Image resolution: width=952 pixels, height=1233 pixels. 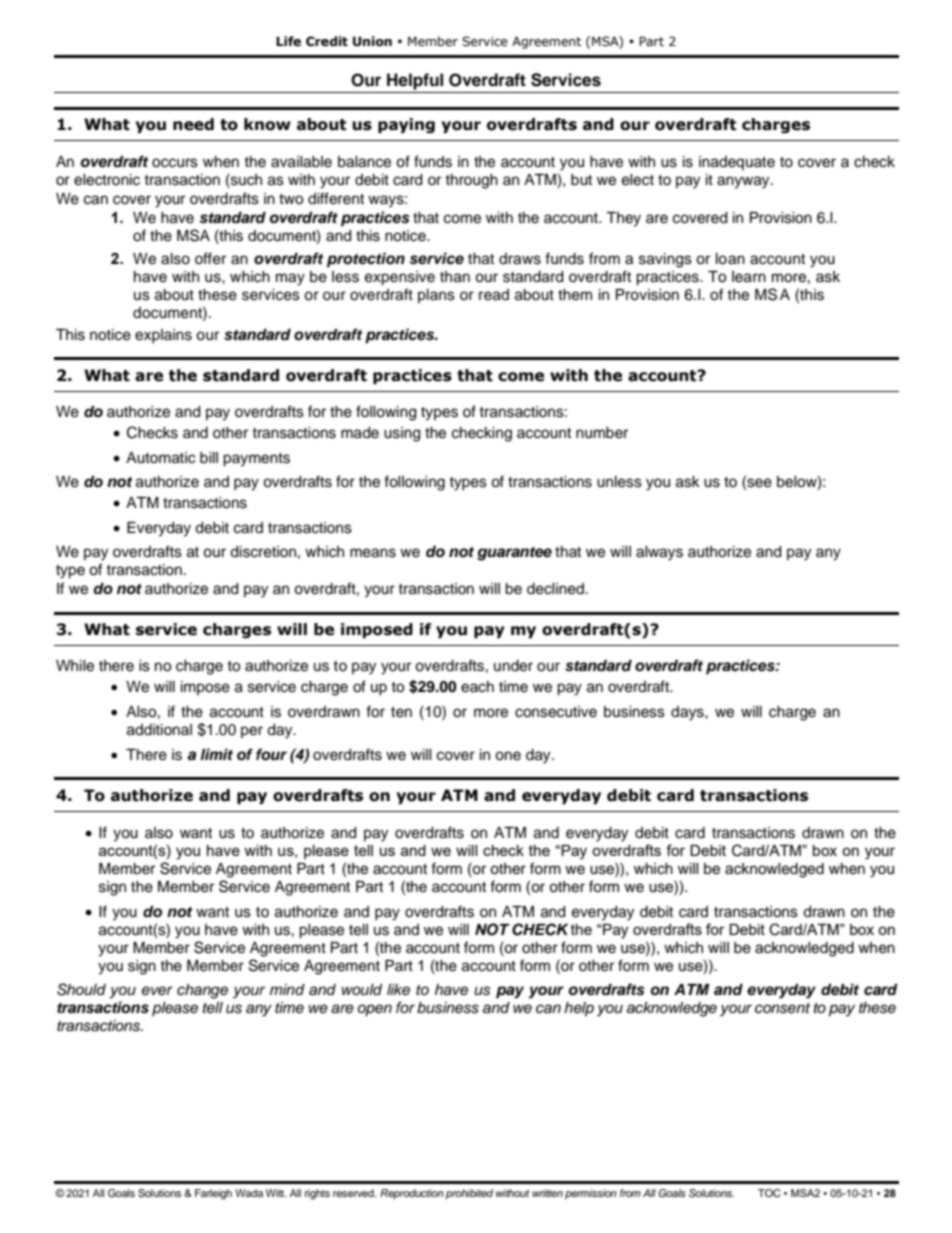 What do you see at coordinates (216, 754) in the screenshot?
I see `limit` at bounding box center [216, 754].
